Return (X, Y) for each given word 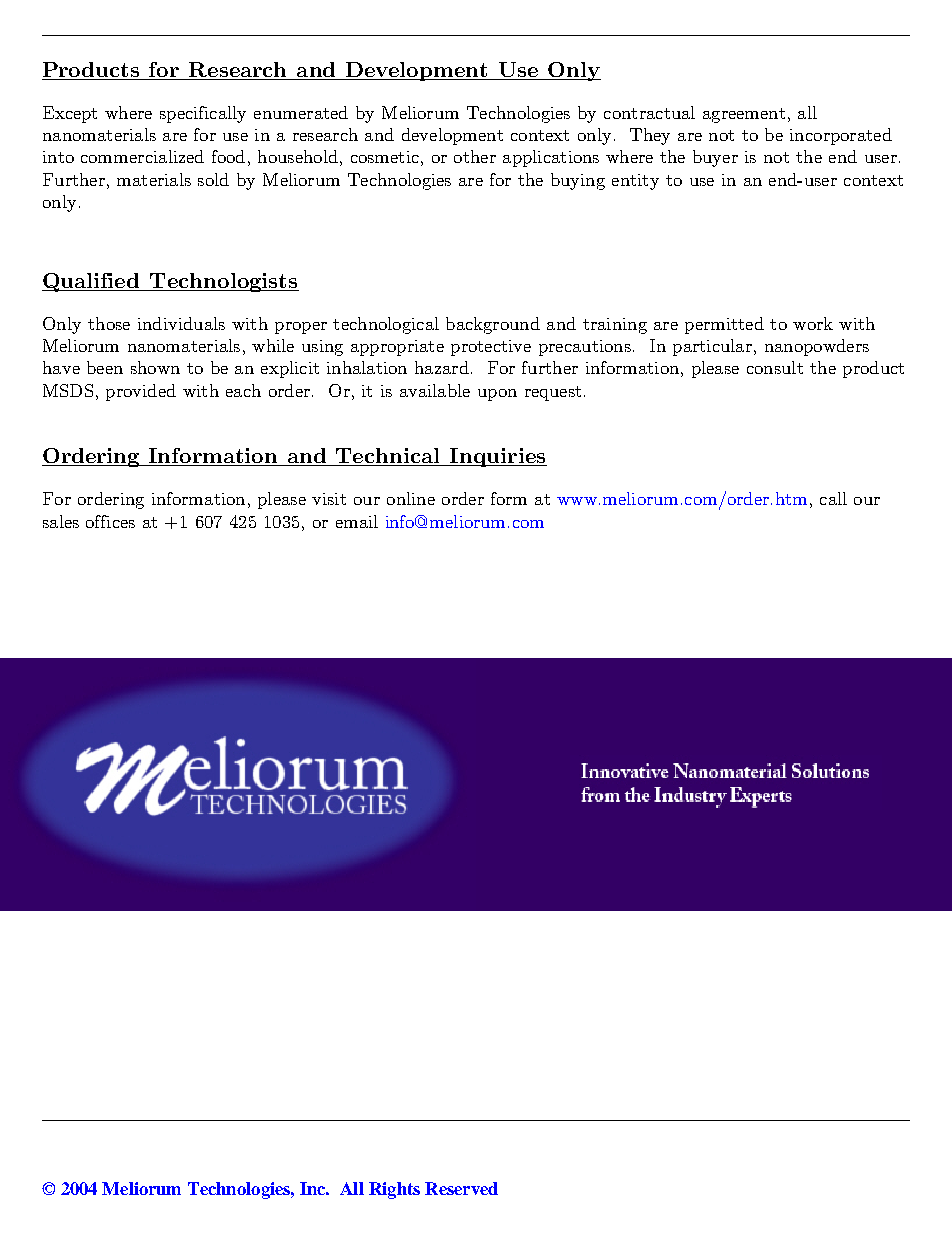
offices (110, 521)
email (357, 521)
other (475, 156)
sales (61, 521)
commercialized (142, 156)
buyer (715, 158)
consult (775, 367)
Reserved (461, 1188)
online (411, 498)
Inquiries (497, 457)
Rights (394, 1190)
